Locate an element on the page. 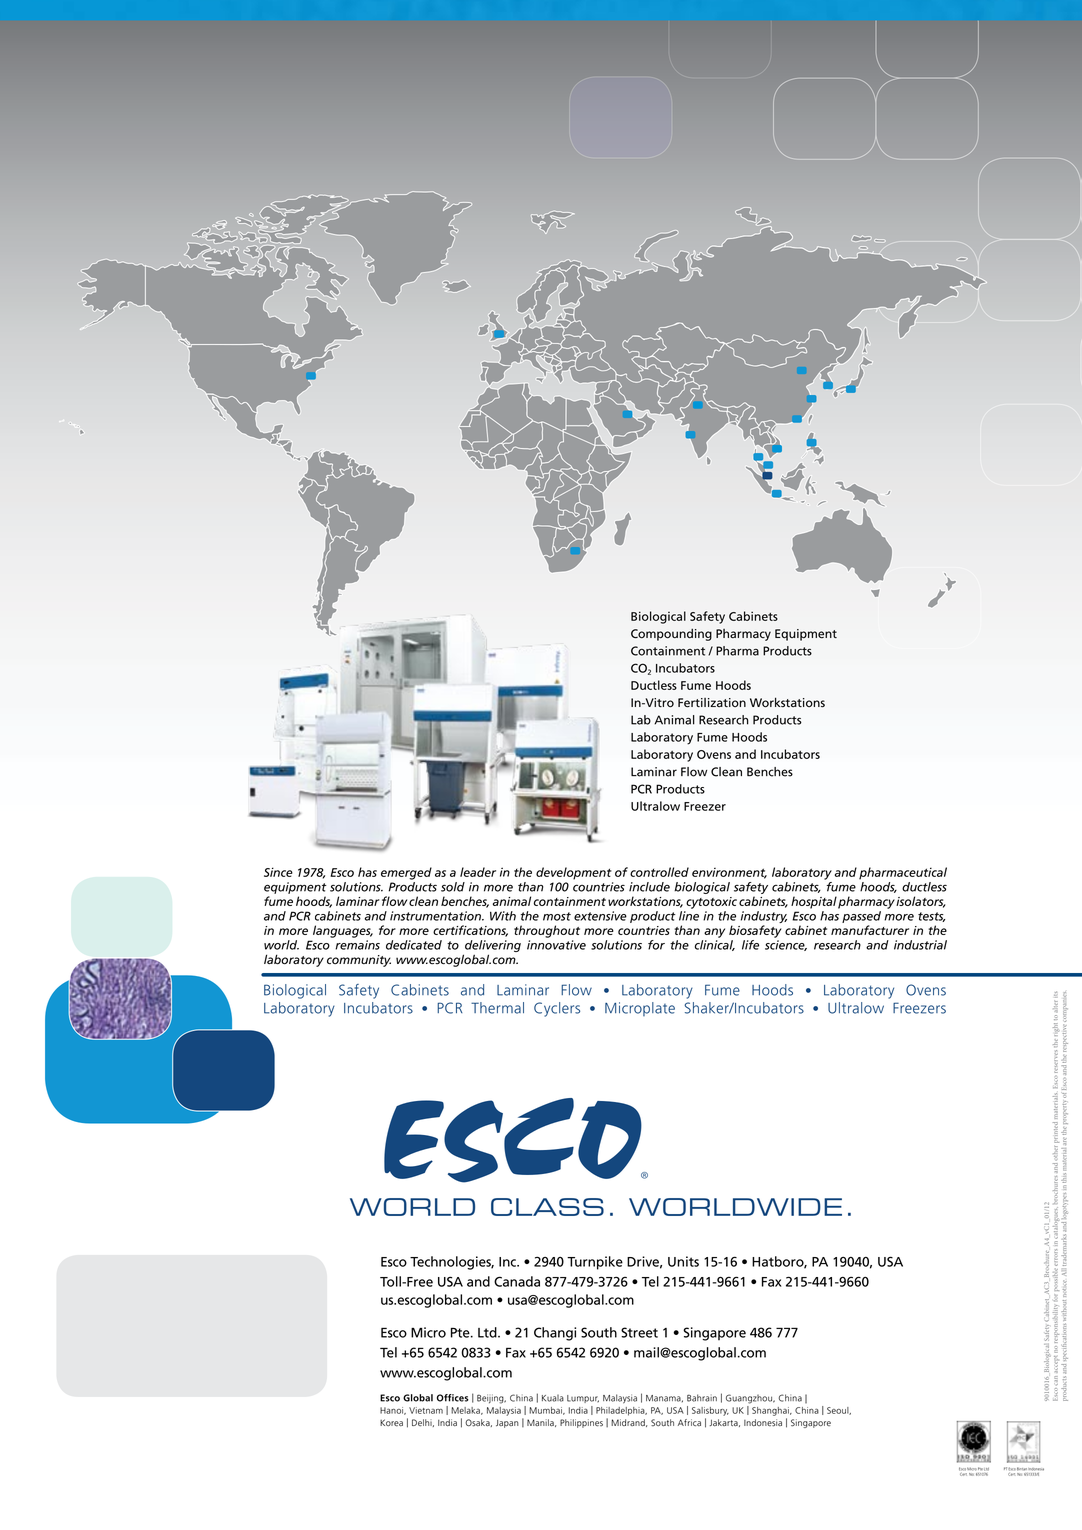 The height and width of the image is (1530, 1082). Canada is located at coordinates (517, 1281).
